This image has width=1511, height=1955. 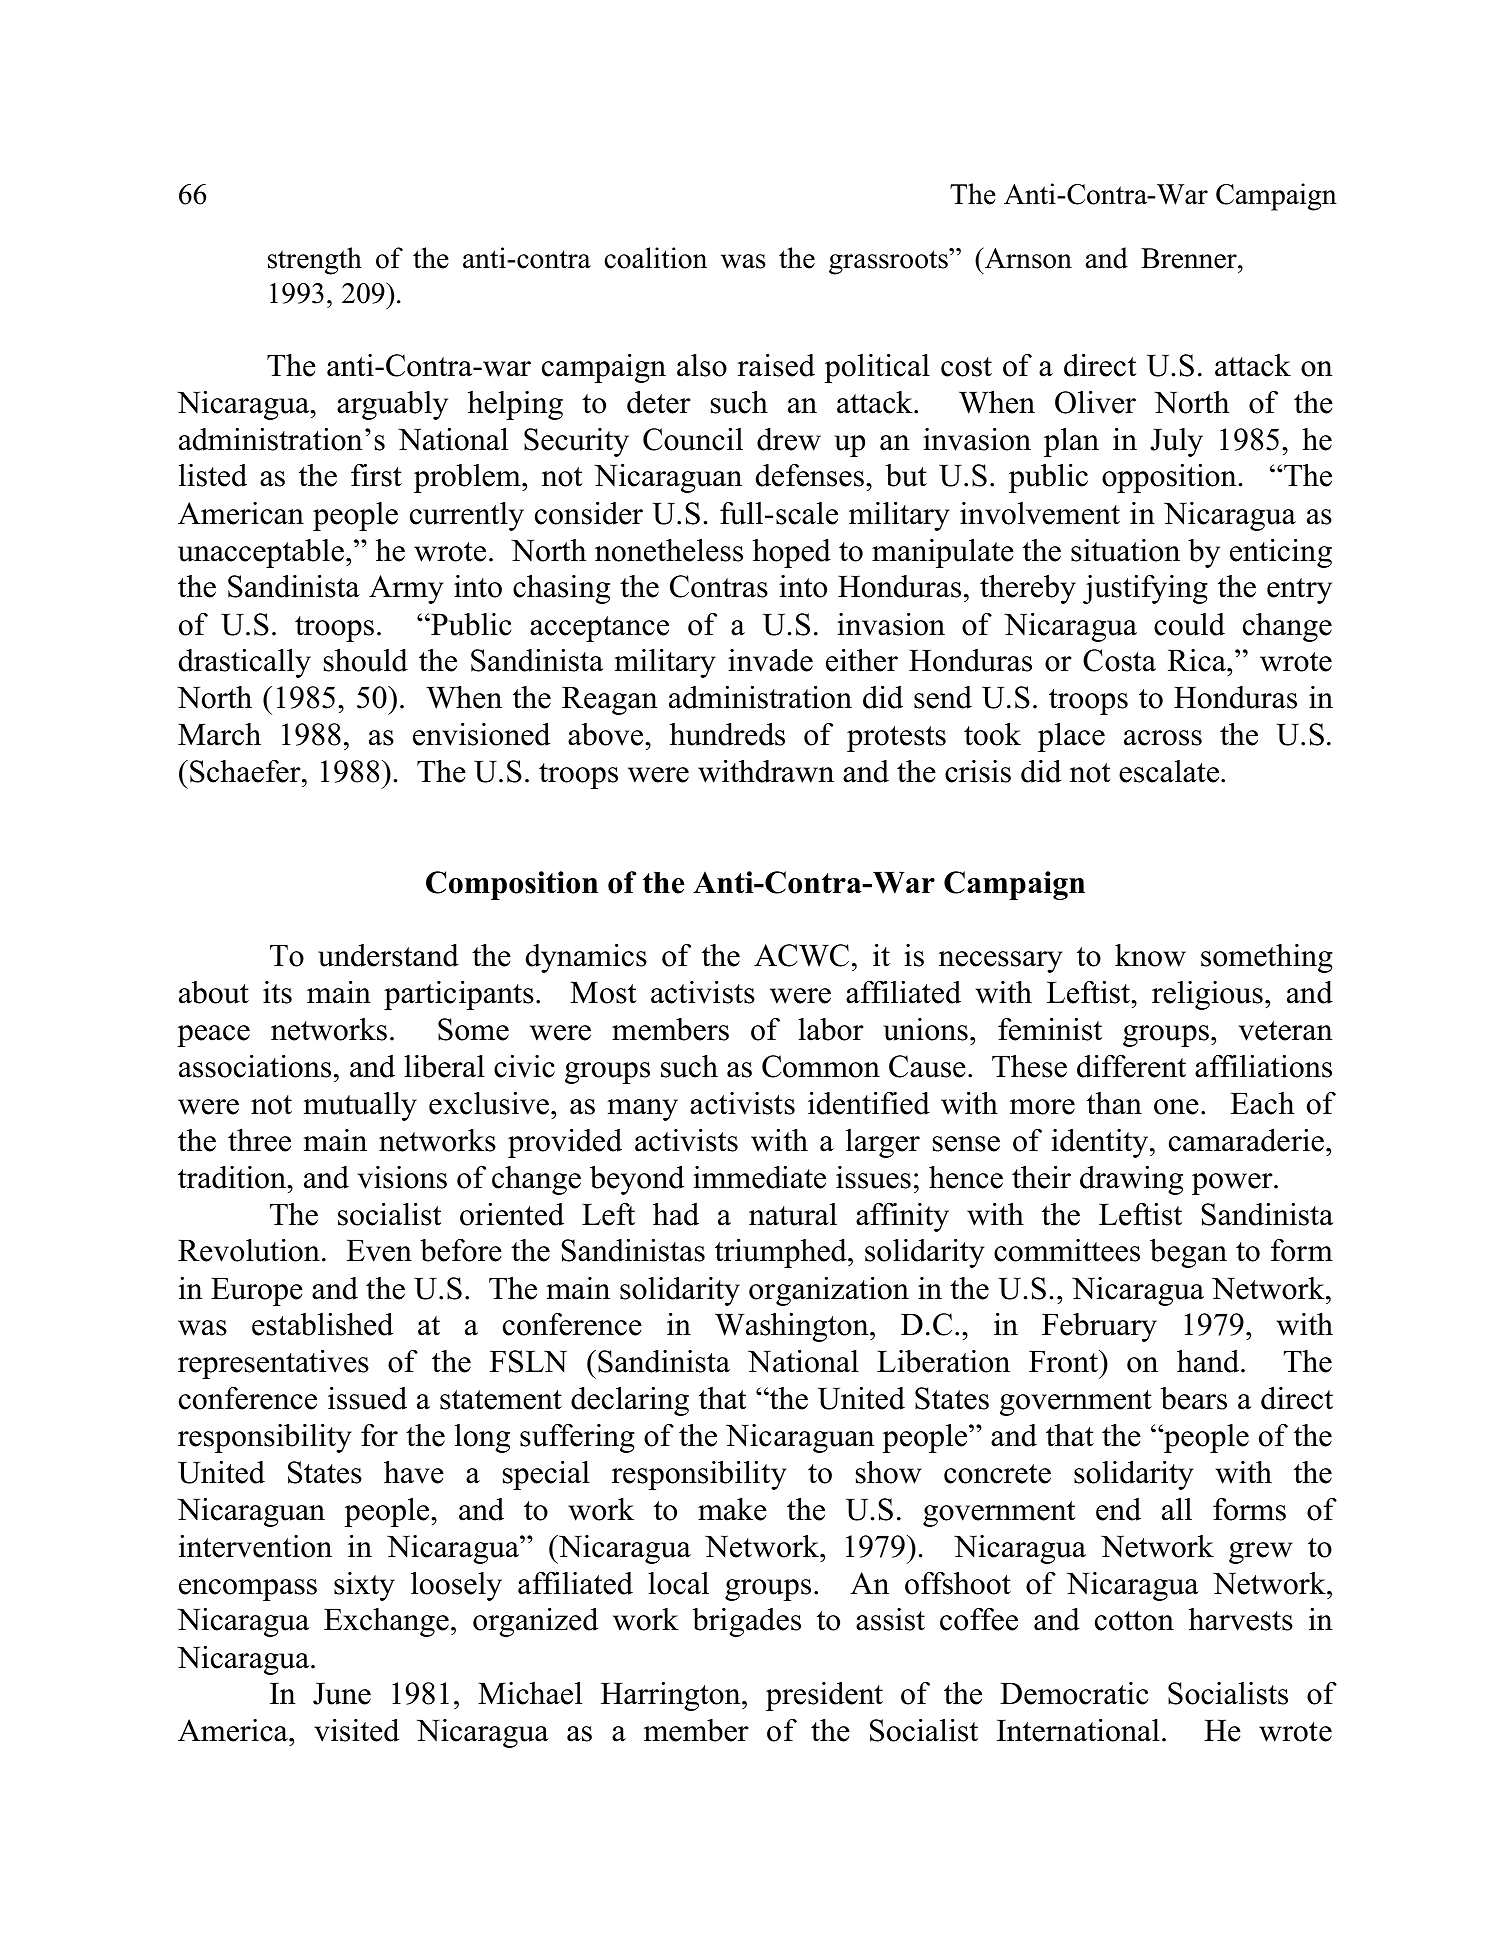 I want to click on hoped, so click(x=792, y=553).
